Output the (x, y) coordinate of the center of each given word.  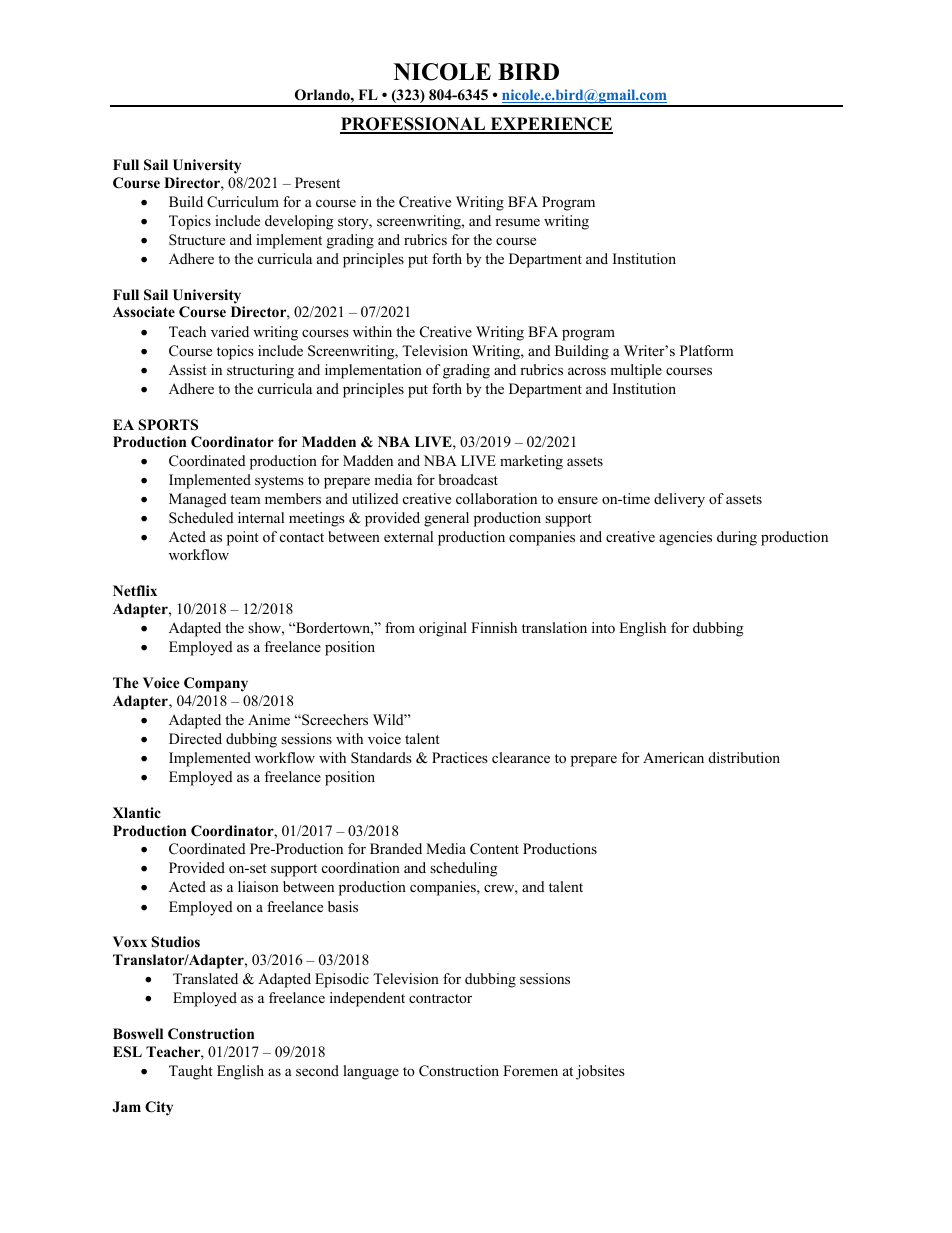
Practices (460, 757)
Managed (198, 500)
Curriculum (243, 202)
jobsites (600, 1072)
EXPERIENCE (550, 125)
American (673, 757)
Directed (195, 738)
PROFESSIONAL (414, 125)
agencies (685, 538)
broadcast (468, 479)
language (371, 1072)
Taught (191, 1072)
